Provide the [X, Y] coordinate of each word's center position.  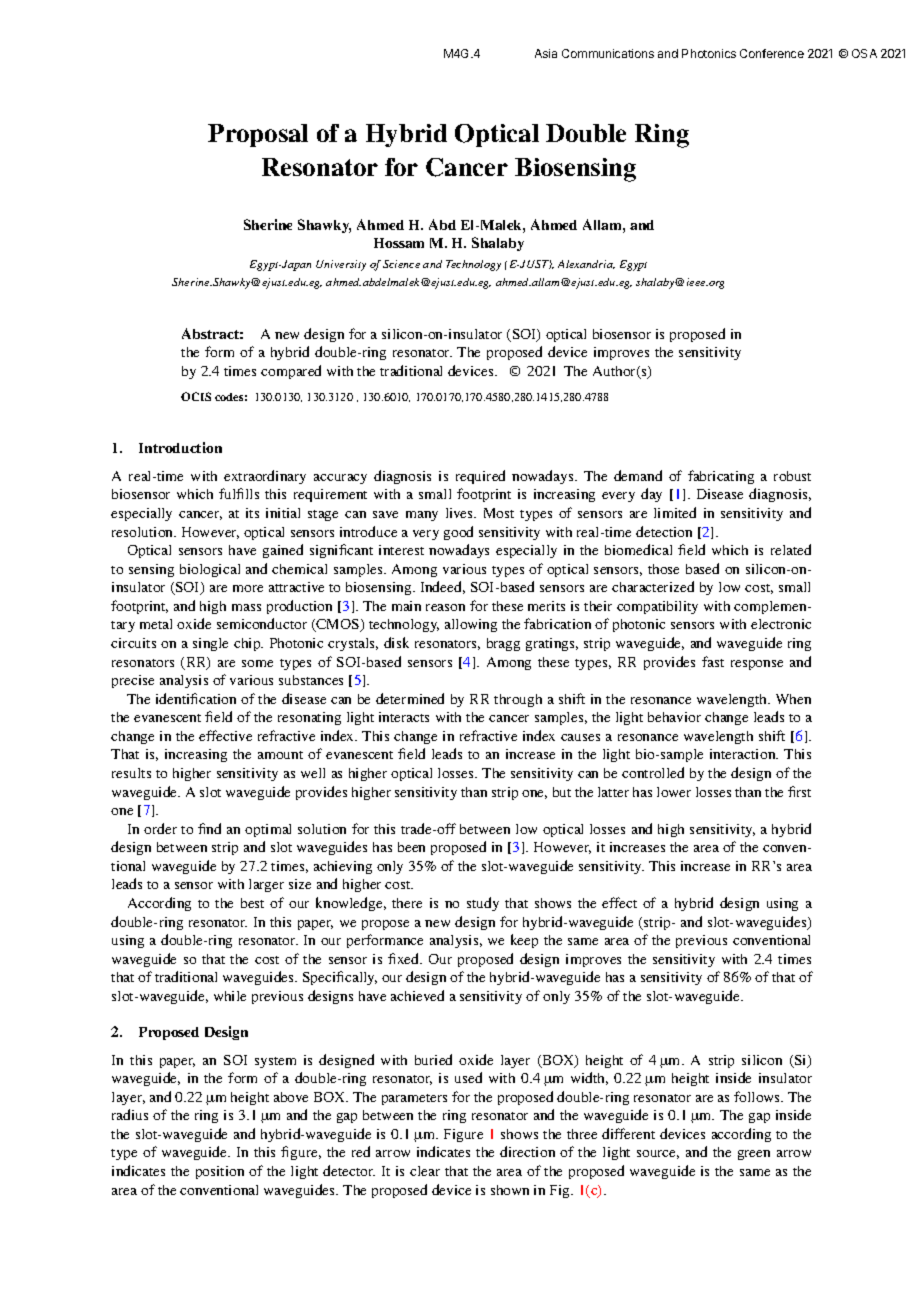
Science [401, 264]
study [483, 904]
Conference [772, 53]
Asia [546, 53]
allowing [471, 625]
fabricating [721, 477]
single [210, 644]
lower [674, 792]
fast [713, 661]
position [220, 1172]
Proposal [258, 135]
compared [291, 372]
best [252, 903]
